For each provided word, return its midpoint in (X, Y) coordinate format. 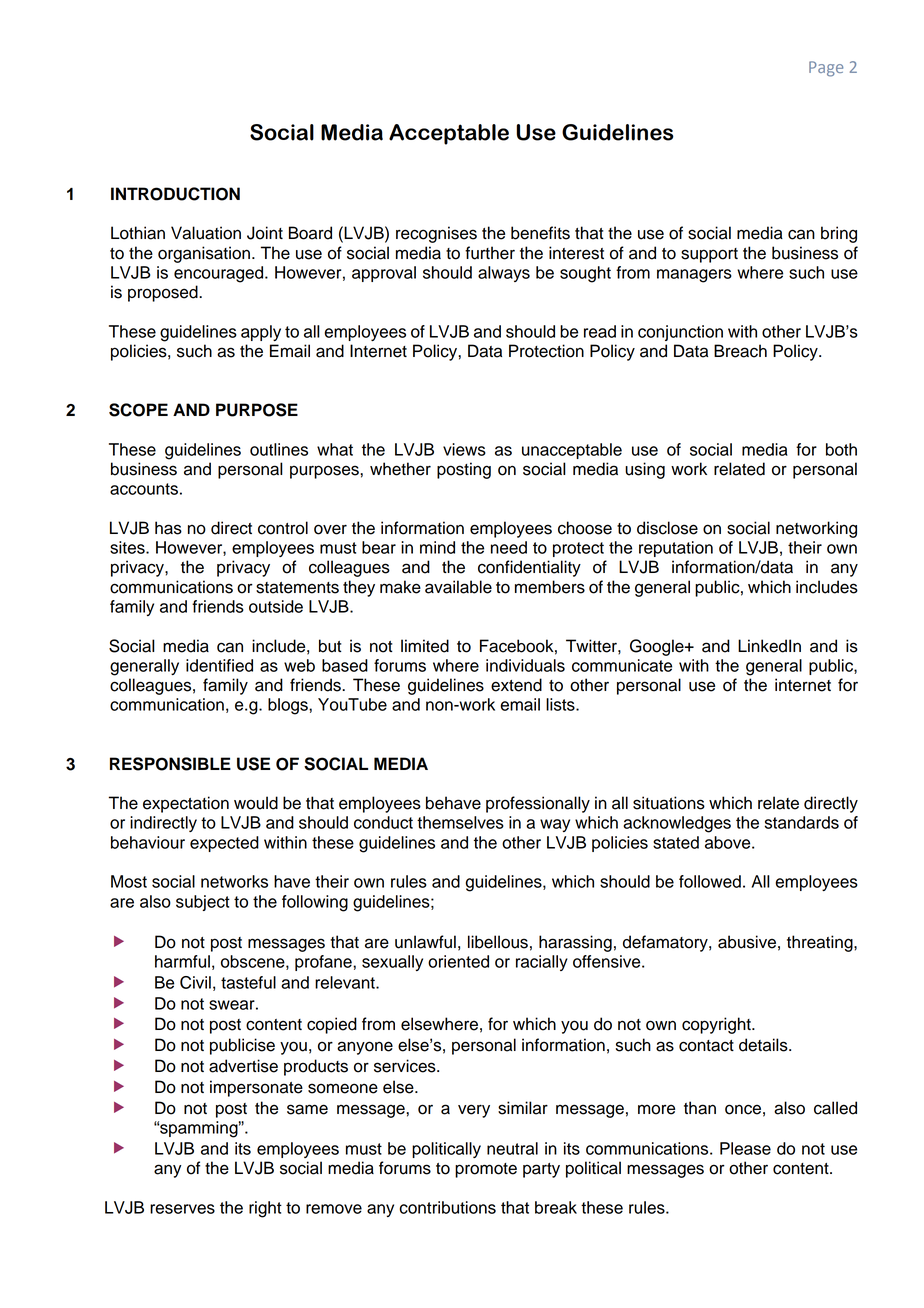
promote (486, 1170)
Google (658, 647)
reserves (182, 1209)
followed (710, 881)
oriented (458, 961)
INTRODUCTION (175, 194)
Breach (740, 351)
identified (219, 665)
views (464, 449)
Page (826, 69)
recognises (436, 234)
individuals (525, 665)
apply (261, 333)
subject (203, 903)
